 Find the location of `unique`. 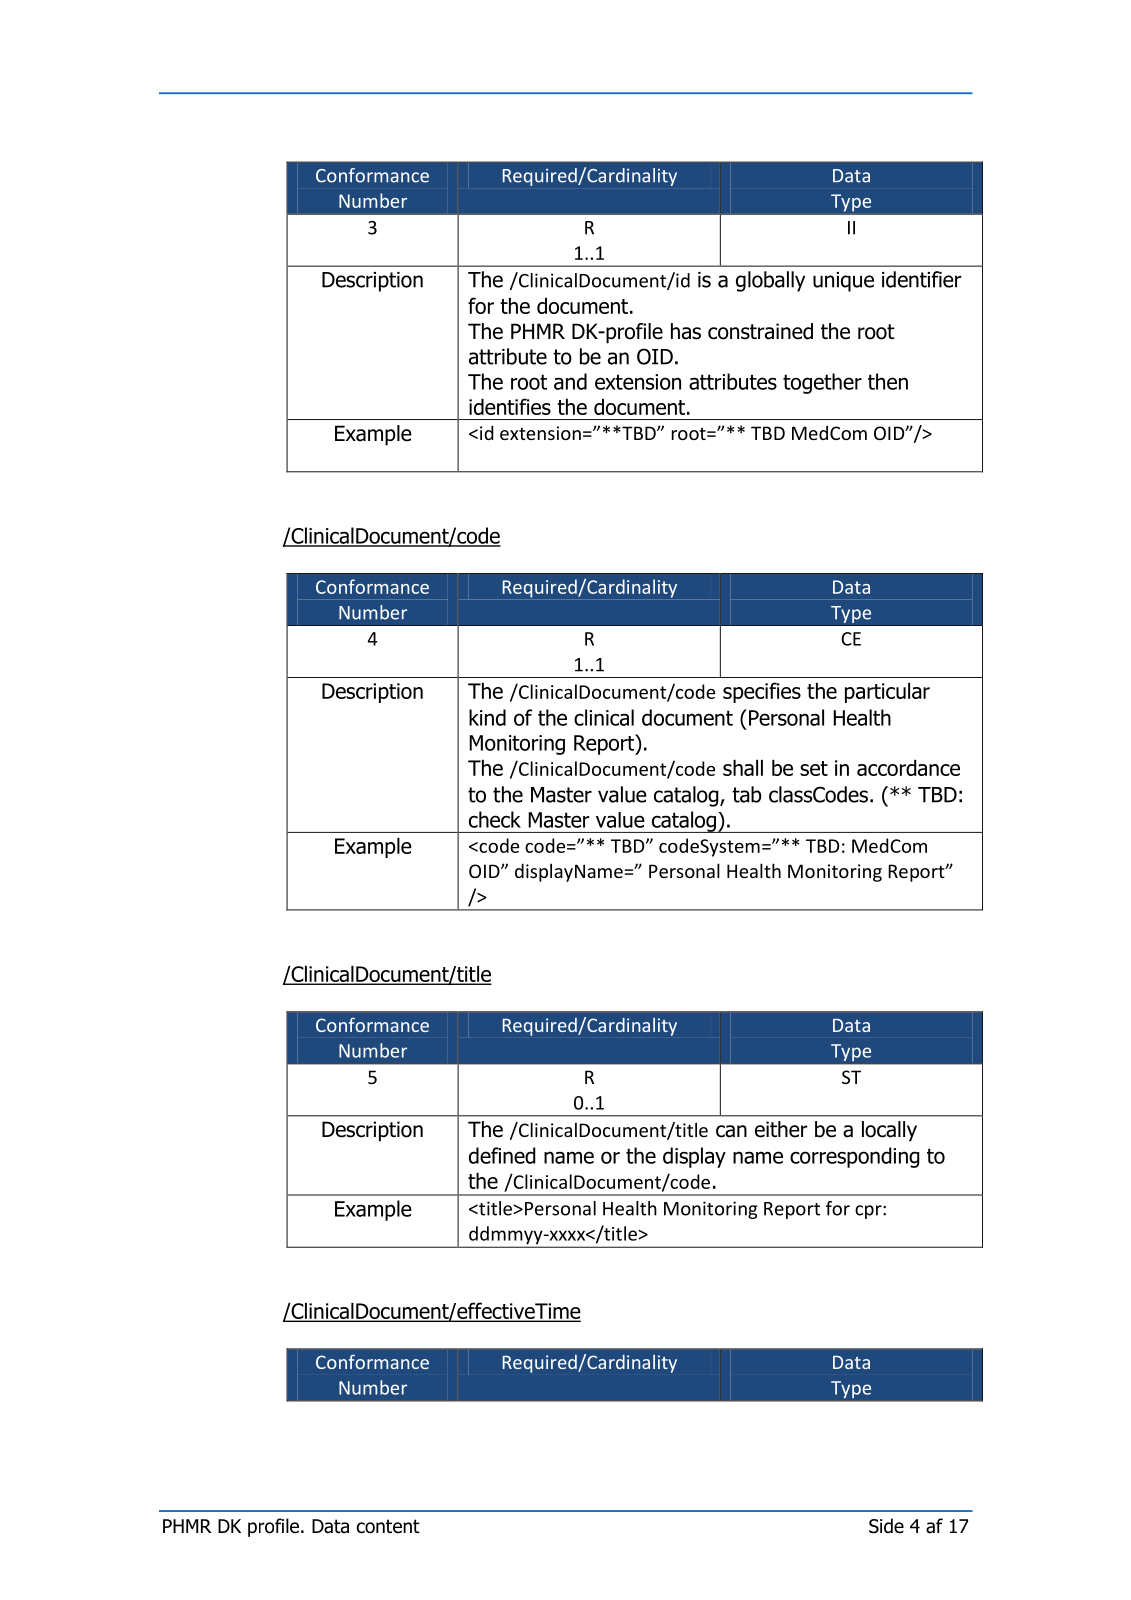

unique is located at coordinates (843, 282).
